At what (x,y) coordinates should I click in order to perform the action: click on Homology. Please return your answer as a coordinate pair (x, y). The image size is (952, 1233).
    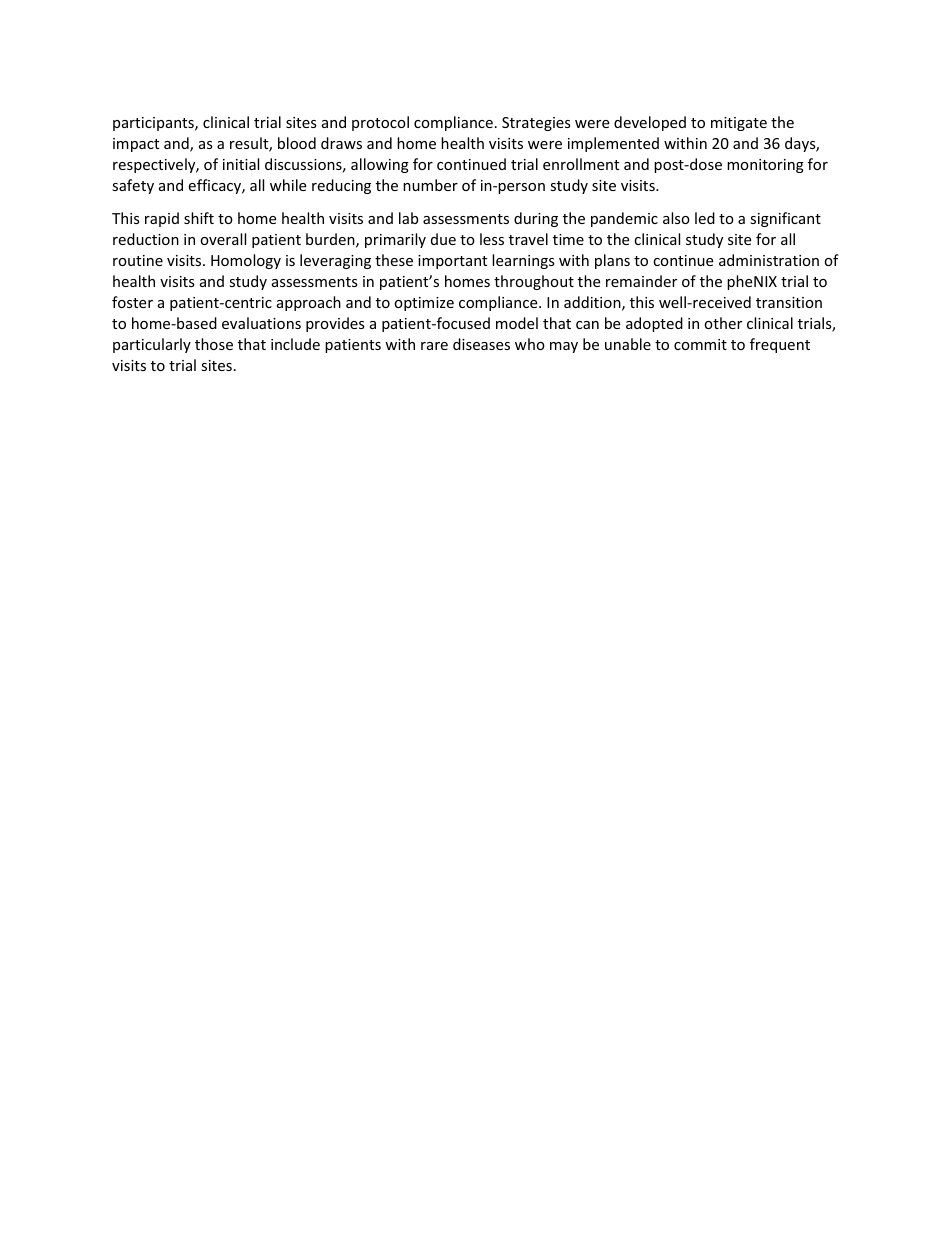
    Looking at the image, I should click on (246, 261).
